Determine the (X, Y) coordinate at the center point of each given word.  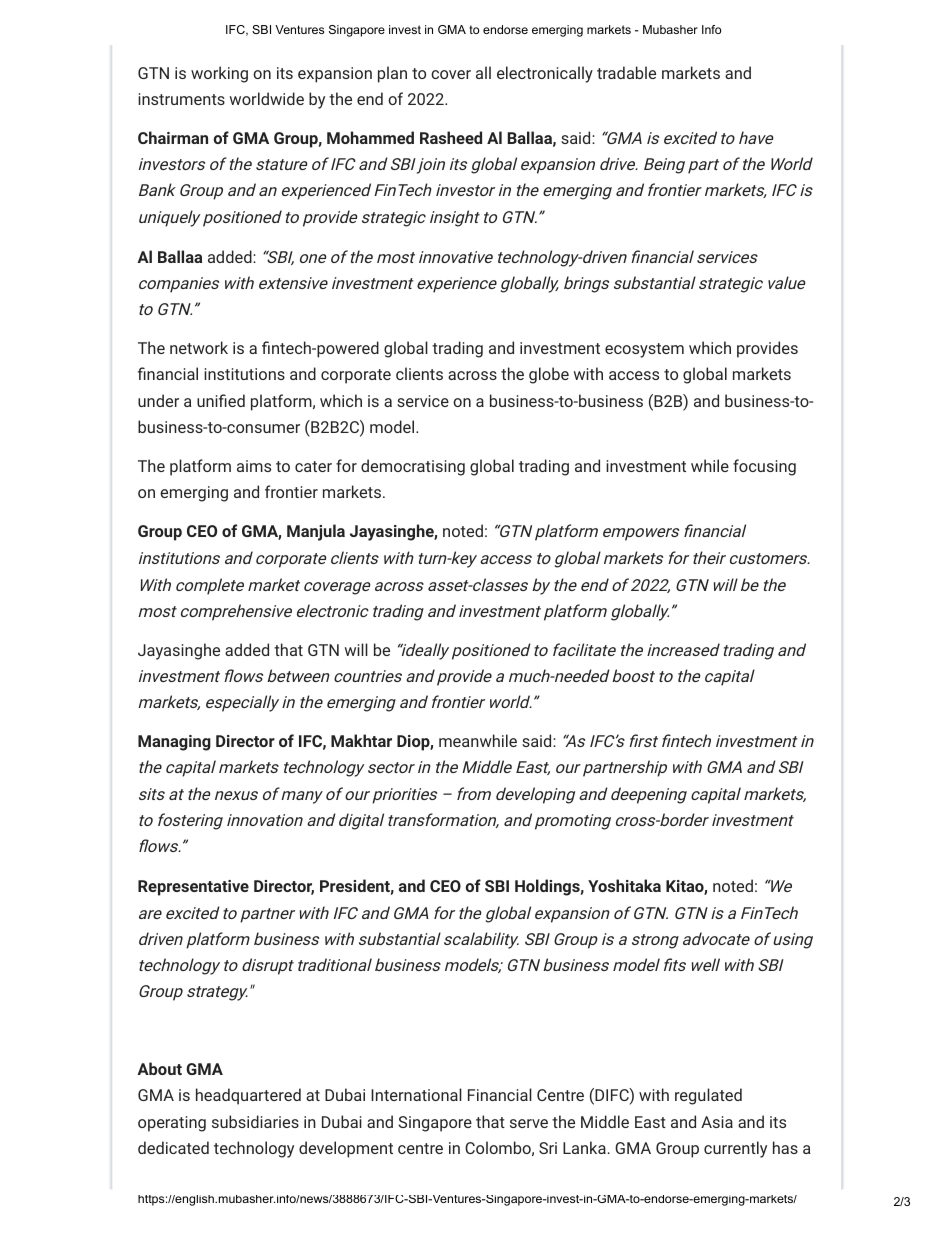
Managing (174, 743)
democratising (413, 467)
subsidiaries (255, 1121)
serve (529, 1123)
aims (254, 466)
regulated (708, 1096)
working (219, 74)
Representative (193, 888)
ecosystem (644, 350)
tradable (626, 72)
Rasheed (451, 137)
